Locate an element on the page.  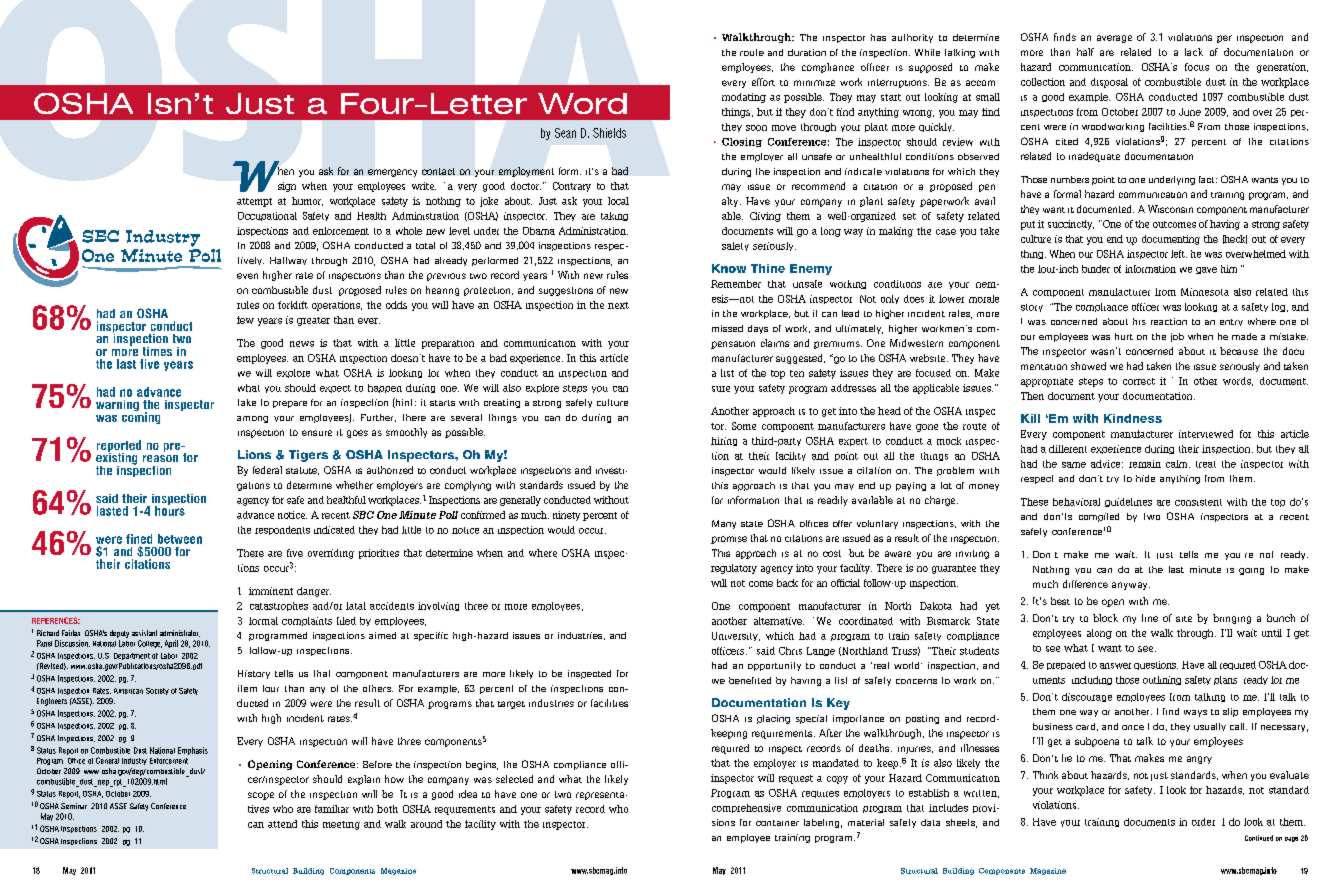
left is located at coordinates (1179, 254).
